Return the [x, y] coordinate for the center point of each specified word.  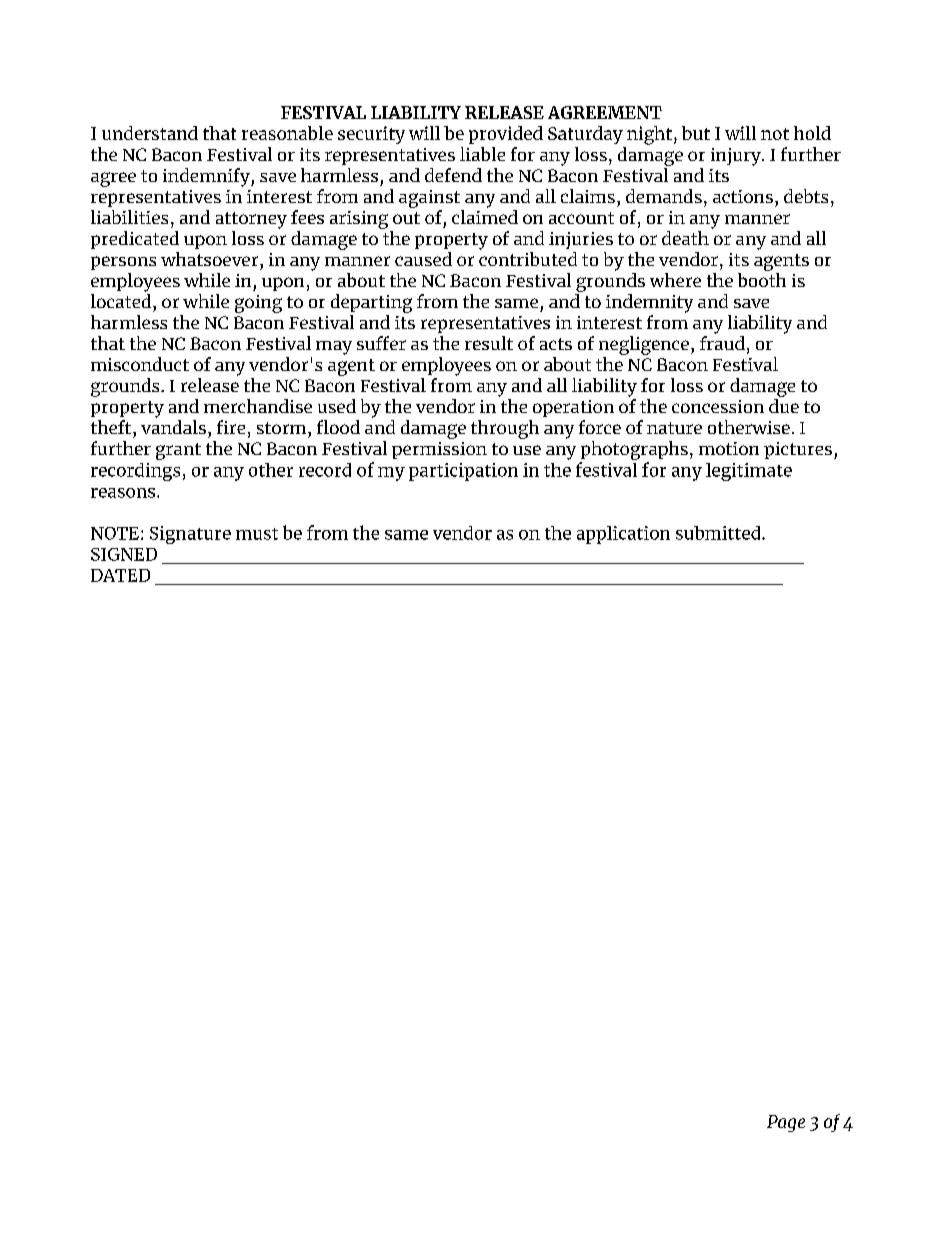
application [623, 535]
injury [737, 157]
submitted [719, 533]
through [505, 429]
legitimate [749, 472]
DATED [120, 575]
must [257, 534]
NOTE [115, 533]
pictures [798, 450]
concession [718, 406]
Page [786, 1123]
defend [453, 175]
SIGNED [124, 554]
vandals [173, 427]
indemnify [207, 177]
